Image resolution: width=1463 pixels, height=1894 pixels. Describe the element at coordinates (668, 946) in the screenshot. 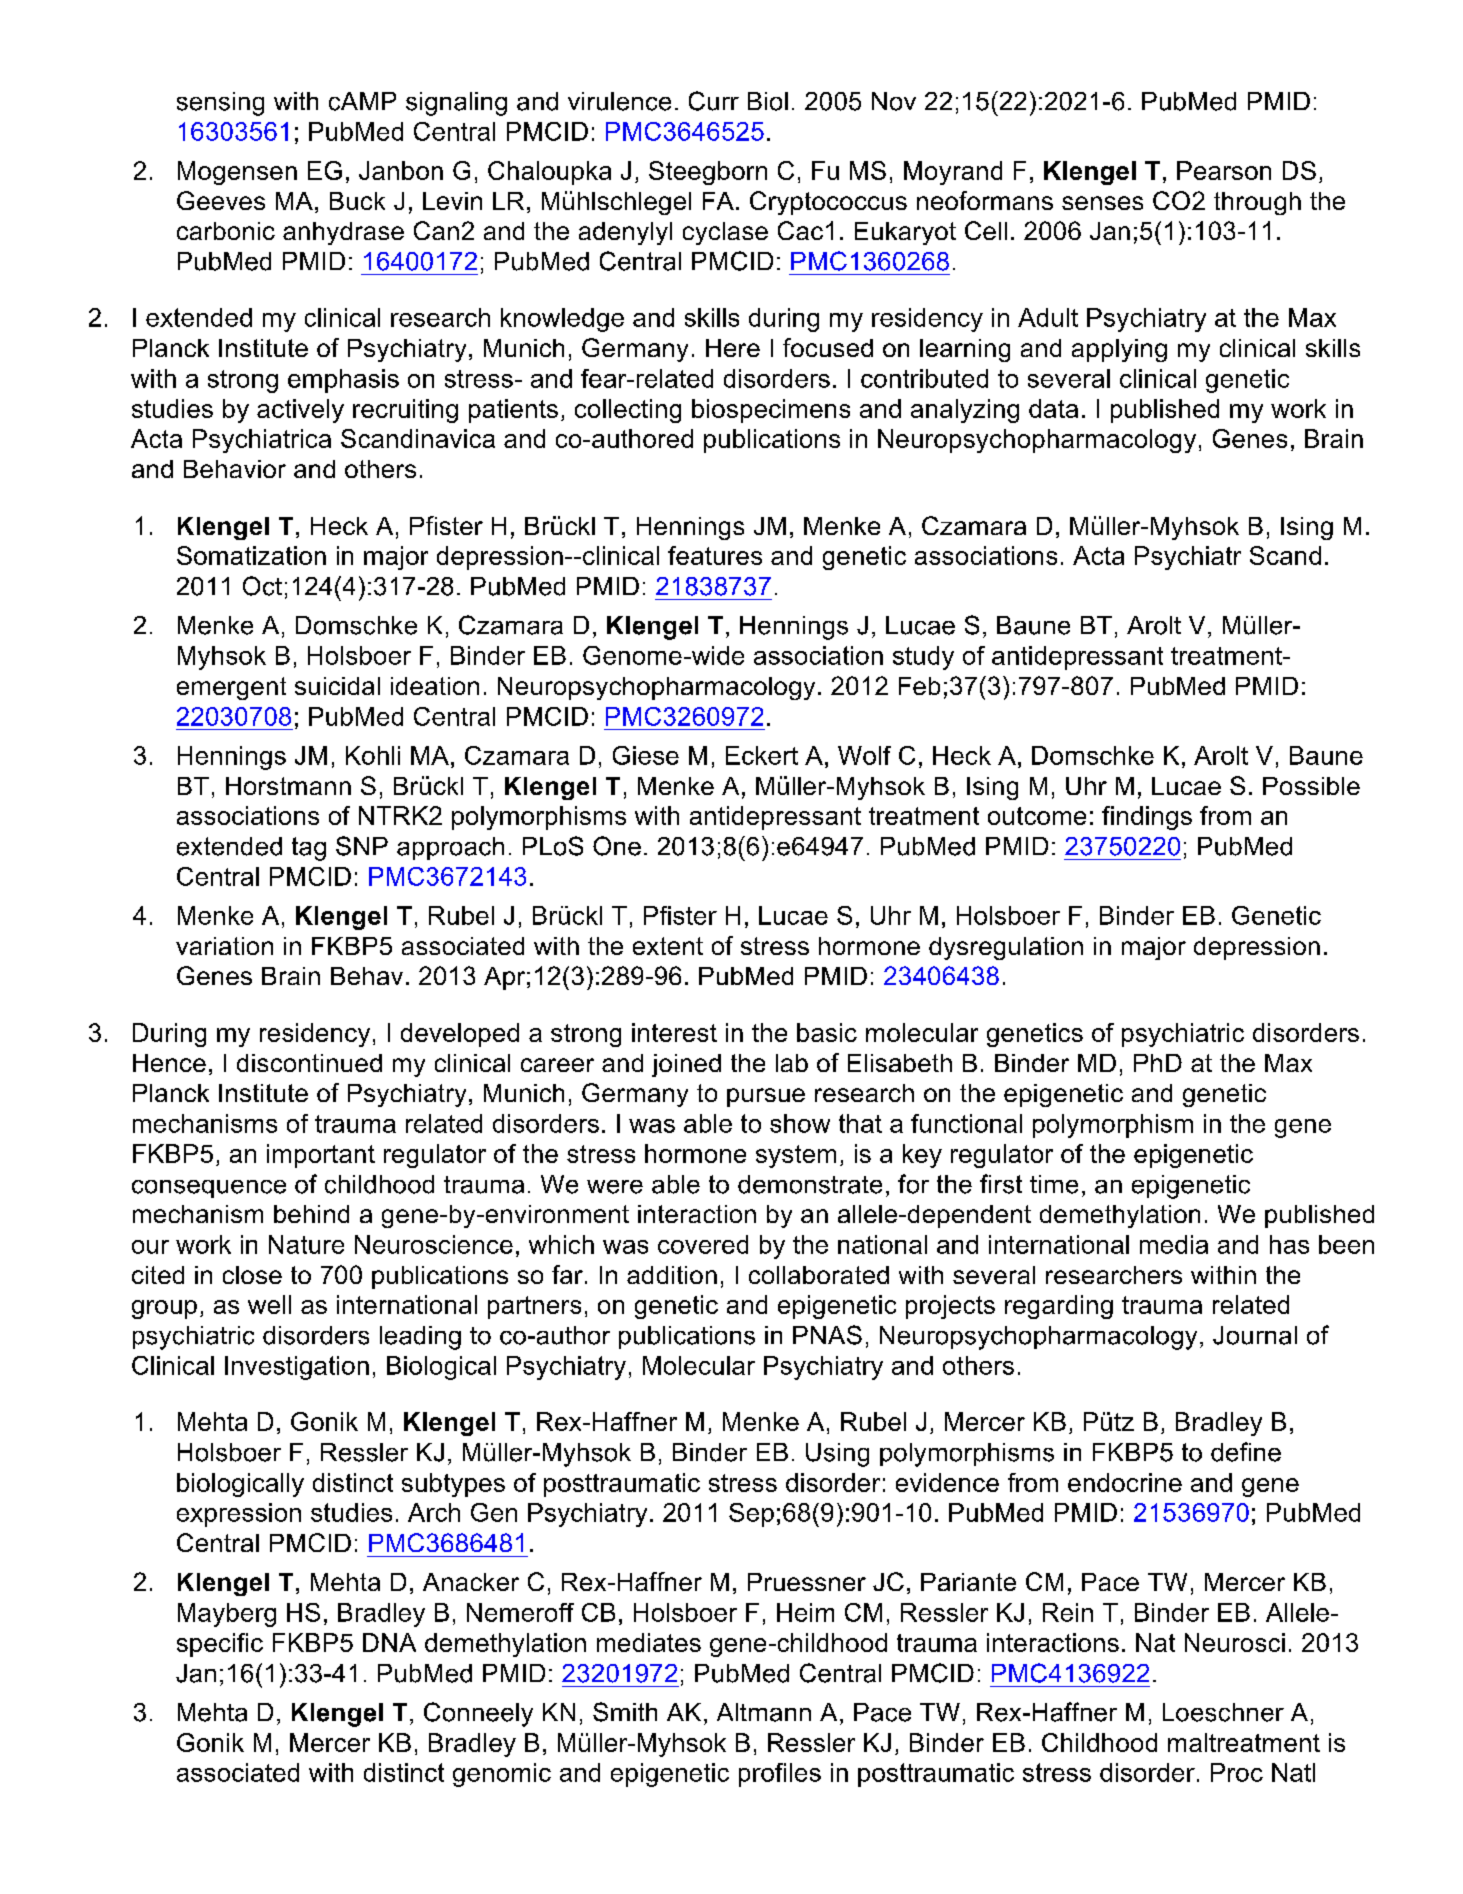

I see `extent` at that location.
